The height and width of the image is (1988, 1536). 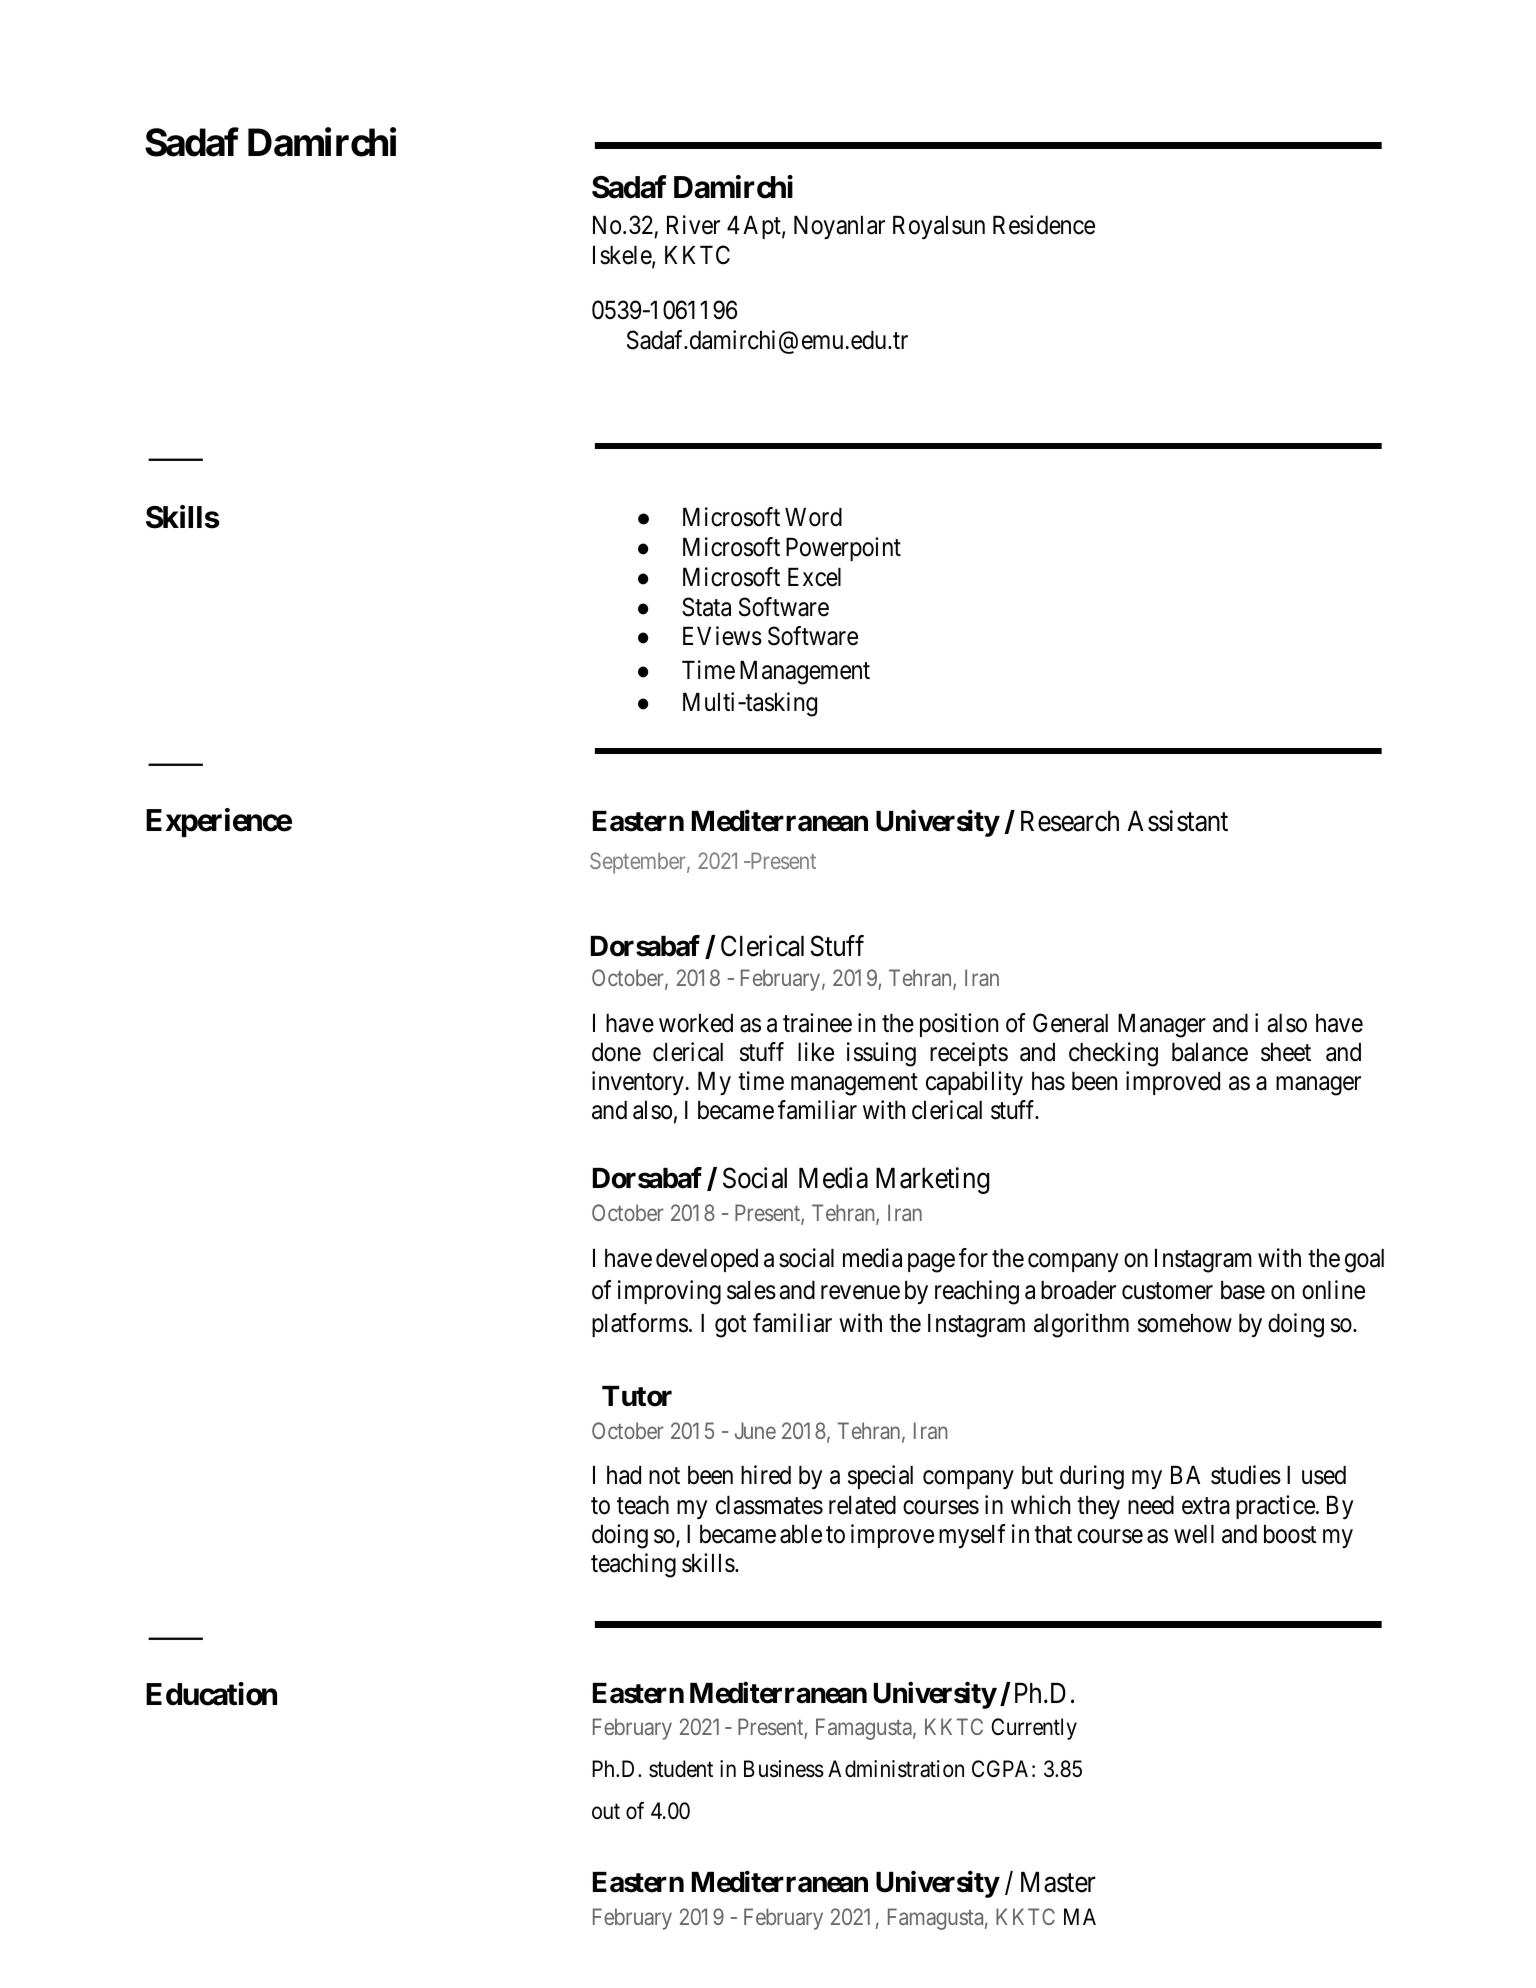 What do you see at coordinates (1044, 225) in the image?
I see `Residence` at bounding box center [1044, 225].
